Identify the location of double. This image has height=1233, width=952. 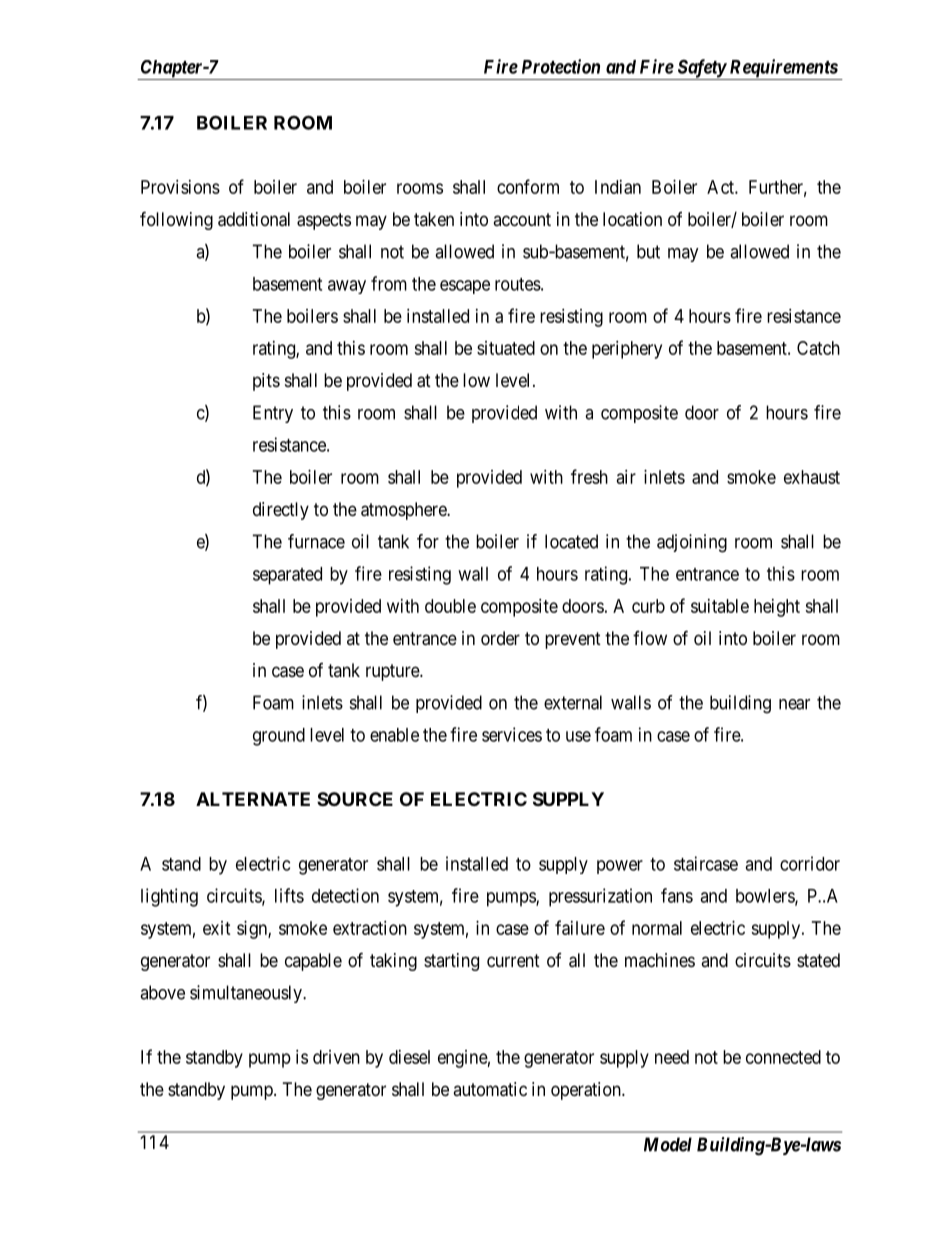
(450, 606).
